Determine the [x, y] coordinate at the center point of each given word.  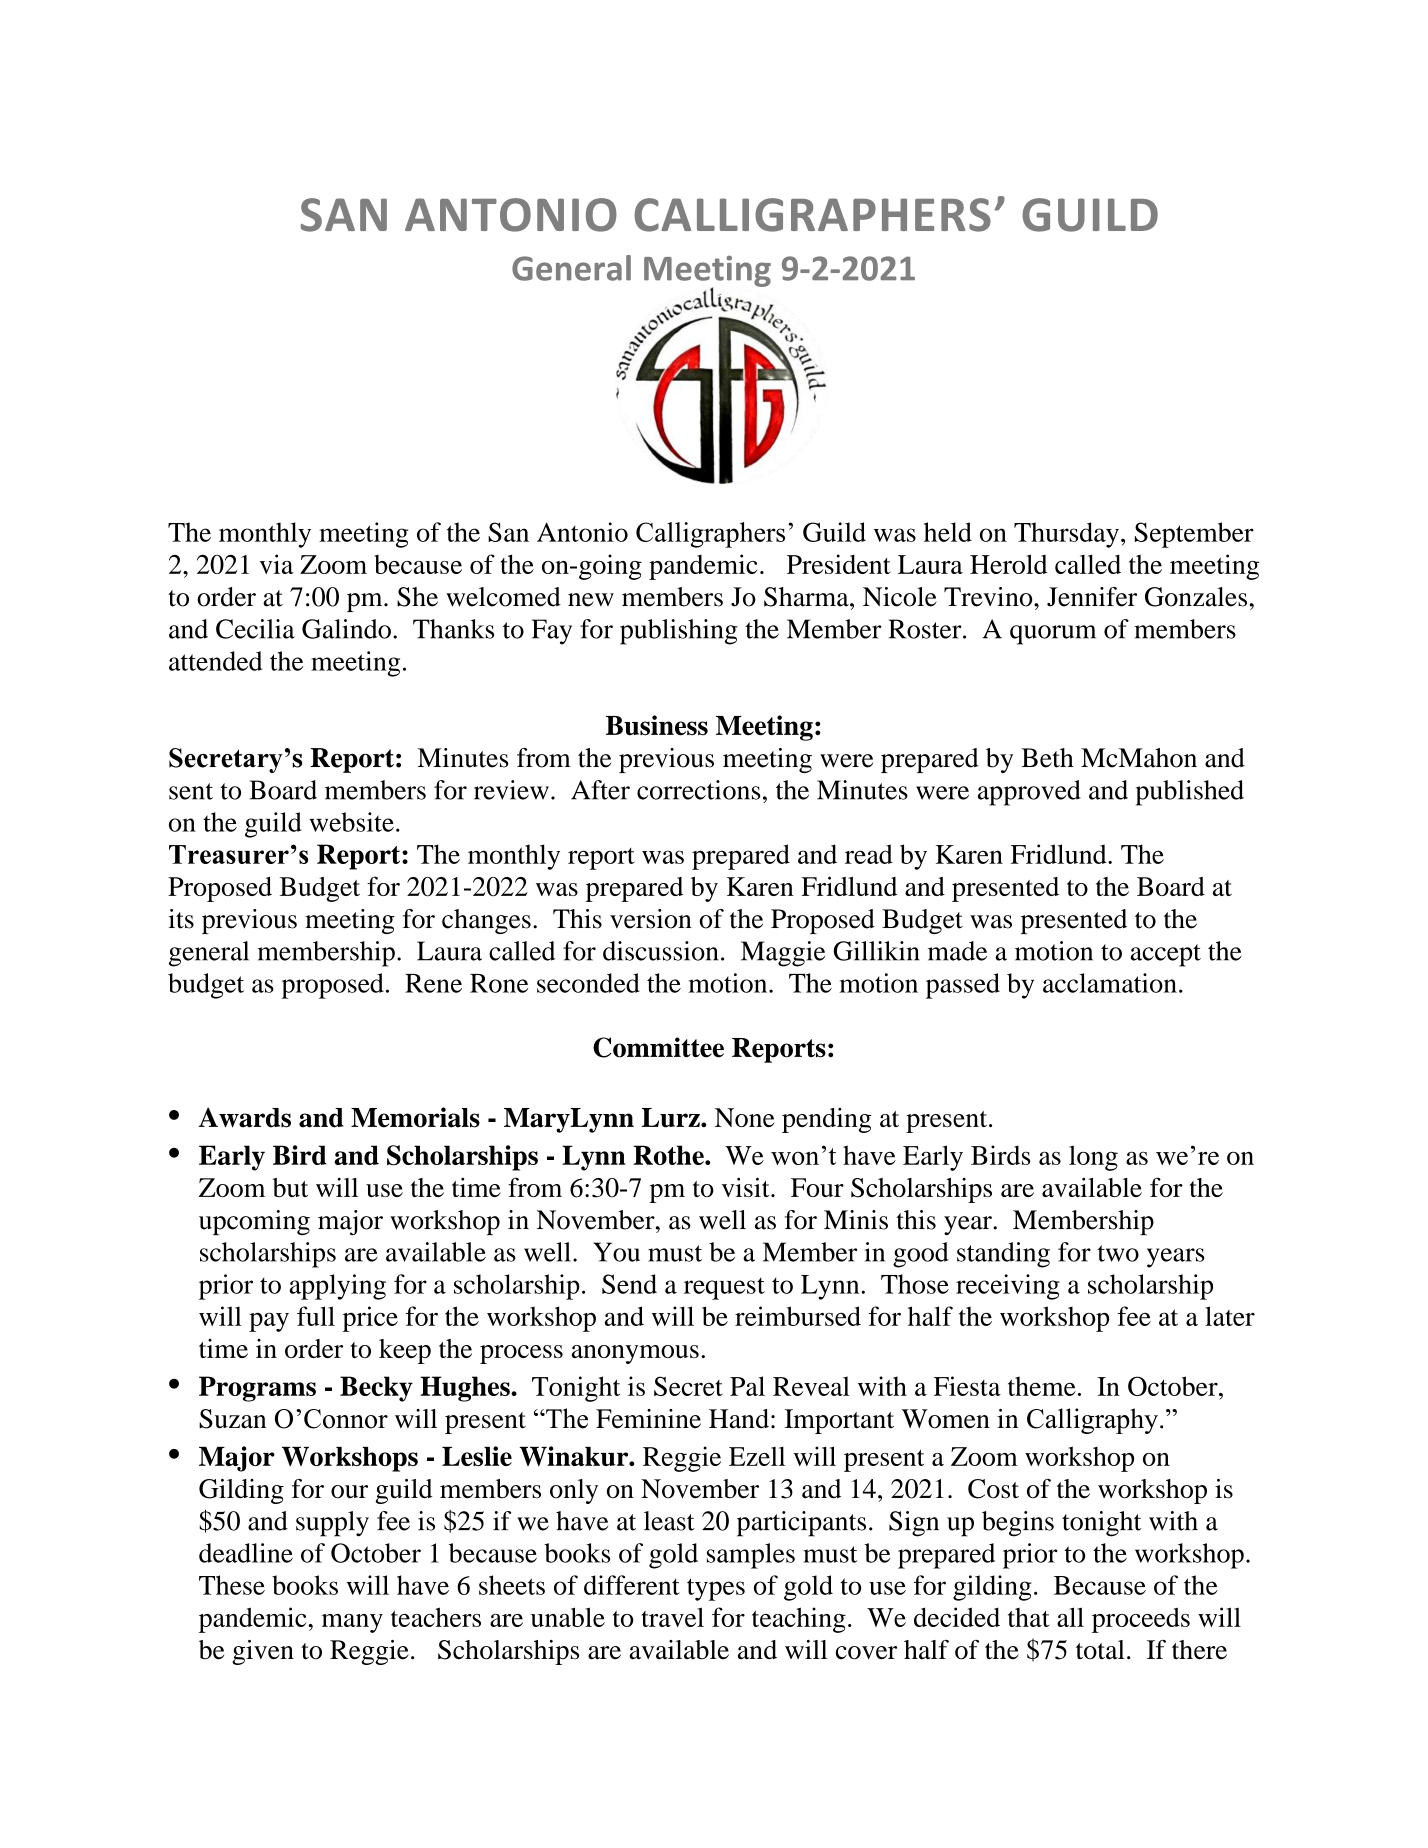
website [352, 822]
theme [1042, 1386]
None [745, 1117]
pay [269, 1322]
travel [673, 1617]
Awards [245, 1117]
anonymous [635, 1354]
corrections [698, 790]
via [277, 564]
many [352, 1623]
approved [1029, 793]
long [1093, 1158]
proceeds [1141, 1620]
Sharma [807, 597]
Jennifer [1092, 597]
